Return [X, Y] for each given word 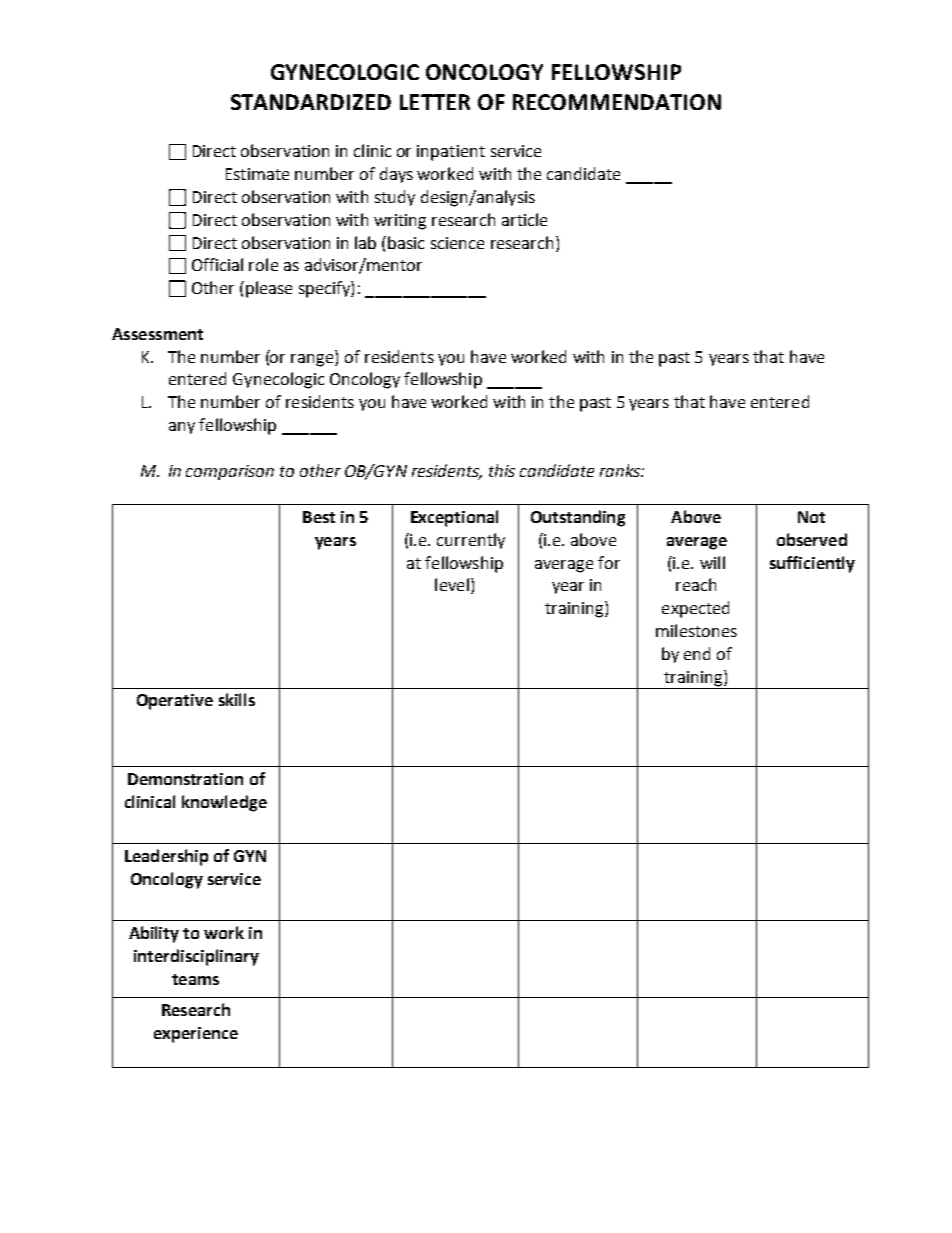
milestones [696, 630]
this [502, 470]
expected [695, 609]
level [452, 584]
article [524, 219]
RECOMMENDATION [617, 102]
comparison [230, 472]
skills [237, 699]
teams [195, 979]
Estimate [257, 174]
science [457, 243]
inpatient [451, 153]
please [269, 289]
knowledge [224, 803]
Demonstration [185, 779]
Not [811, 517]
